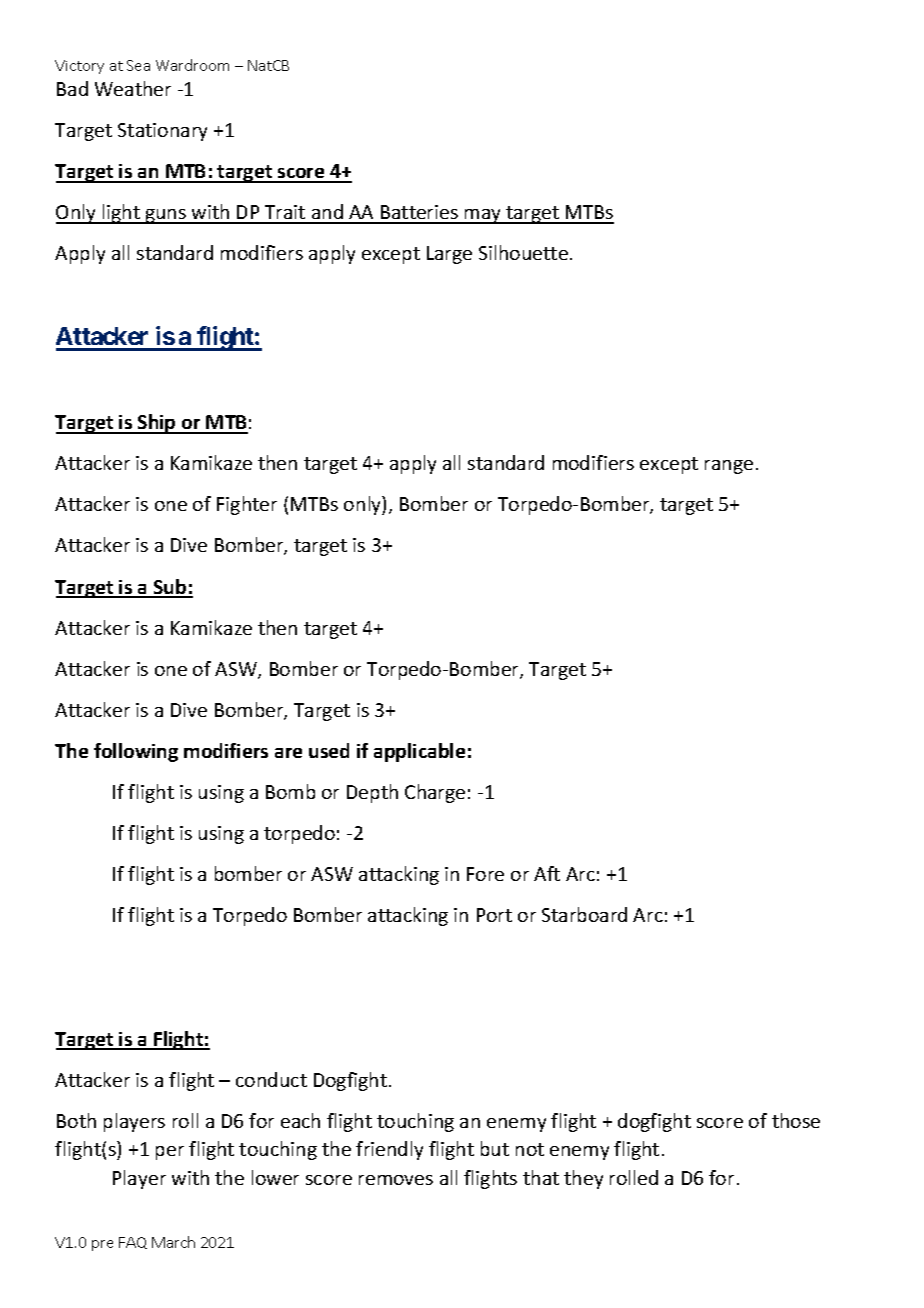  I want to click on Weather, so click(133, 88).
